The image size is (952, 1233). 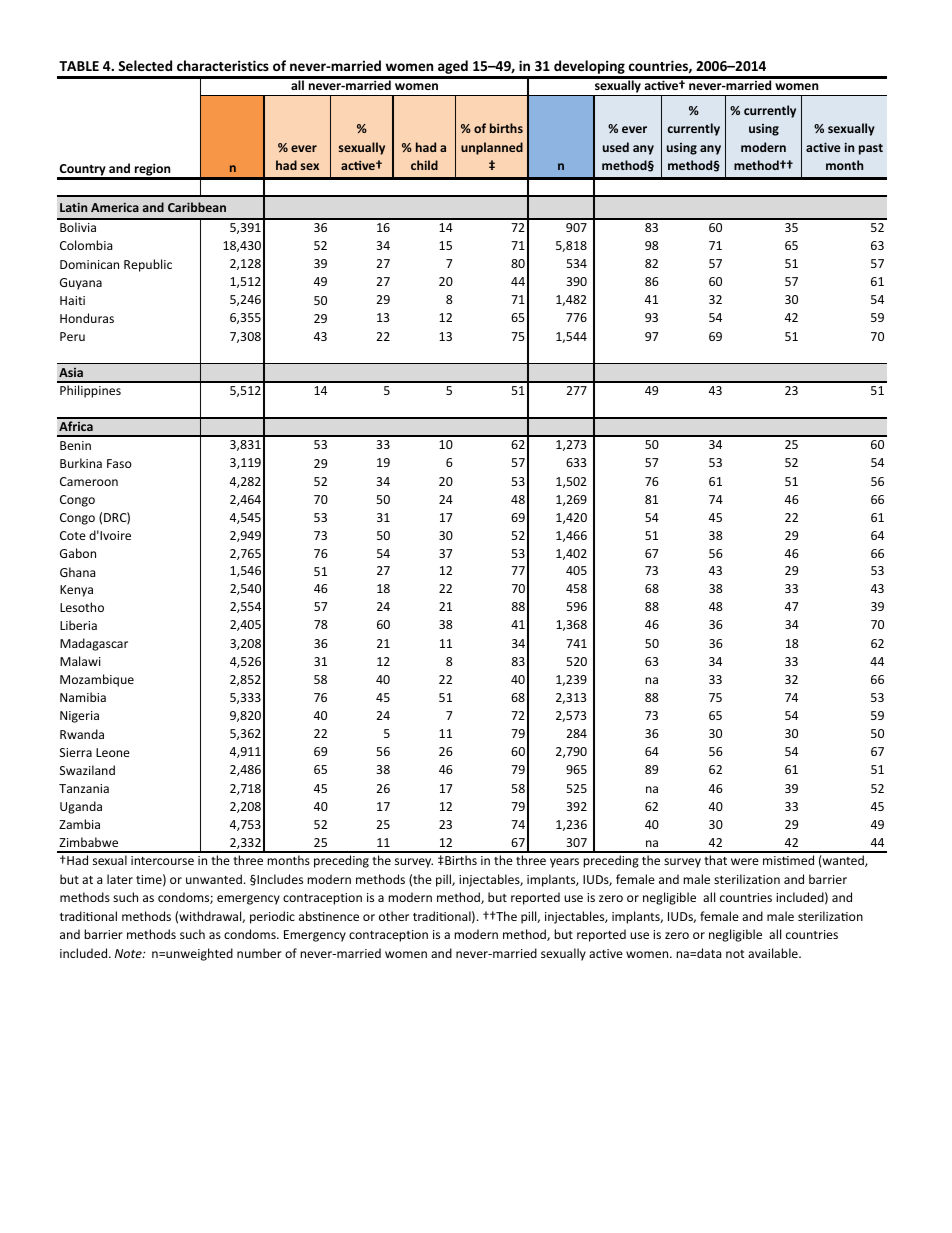 I want to click on later, so click(x=120, y=879).
